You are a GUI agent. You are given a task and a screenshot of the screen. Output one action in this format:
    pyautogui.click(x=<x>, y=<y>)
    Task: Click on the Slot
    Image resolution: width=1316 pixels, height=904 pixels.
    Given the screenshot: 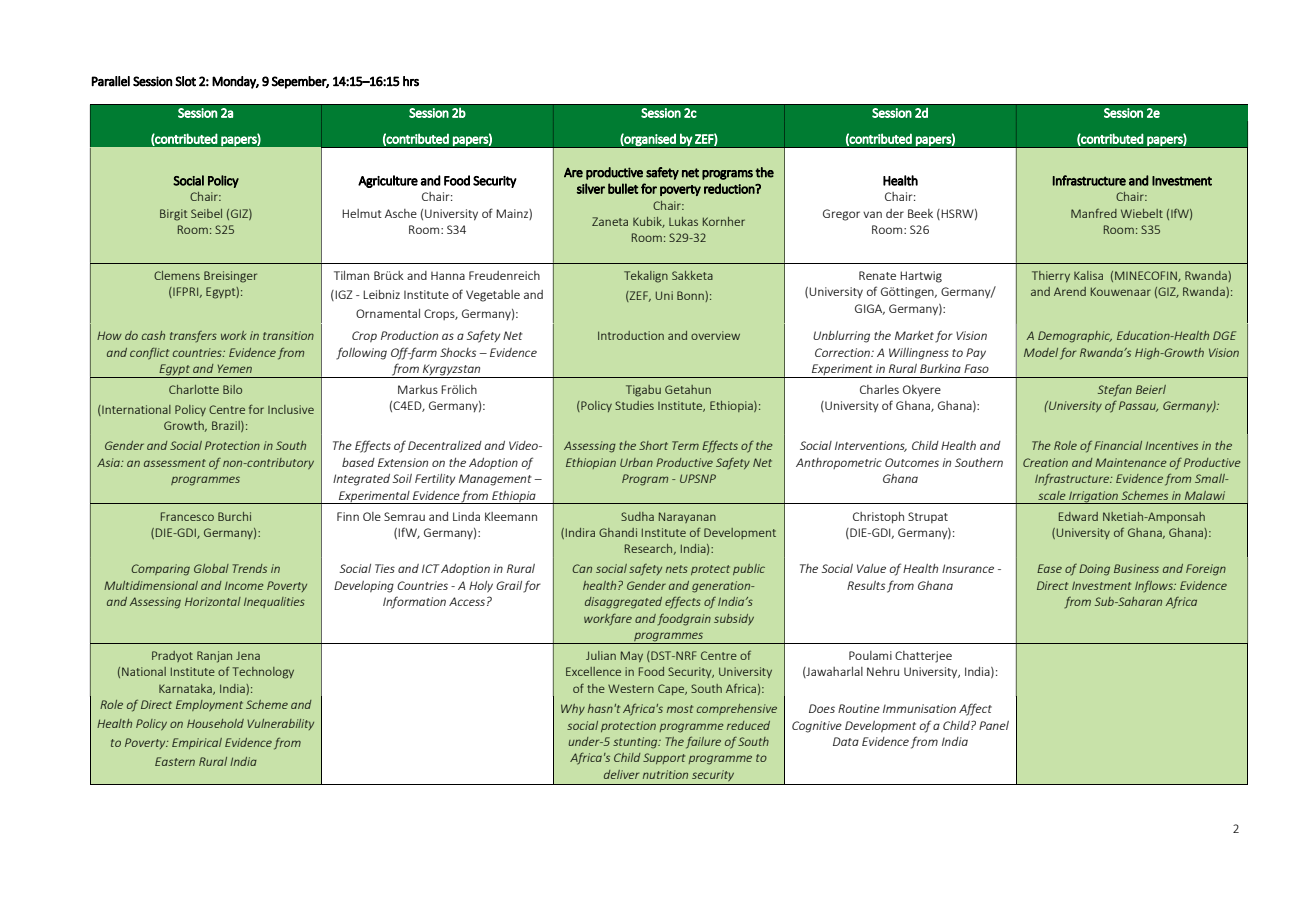 What is the action you would take?
    pyautogui.click(x=185, y=81)
